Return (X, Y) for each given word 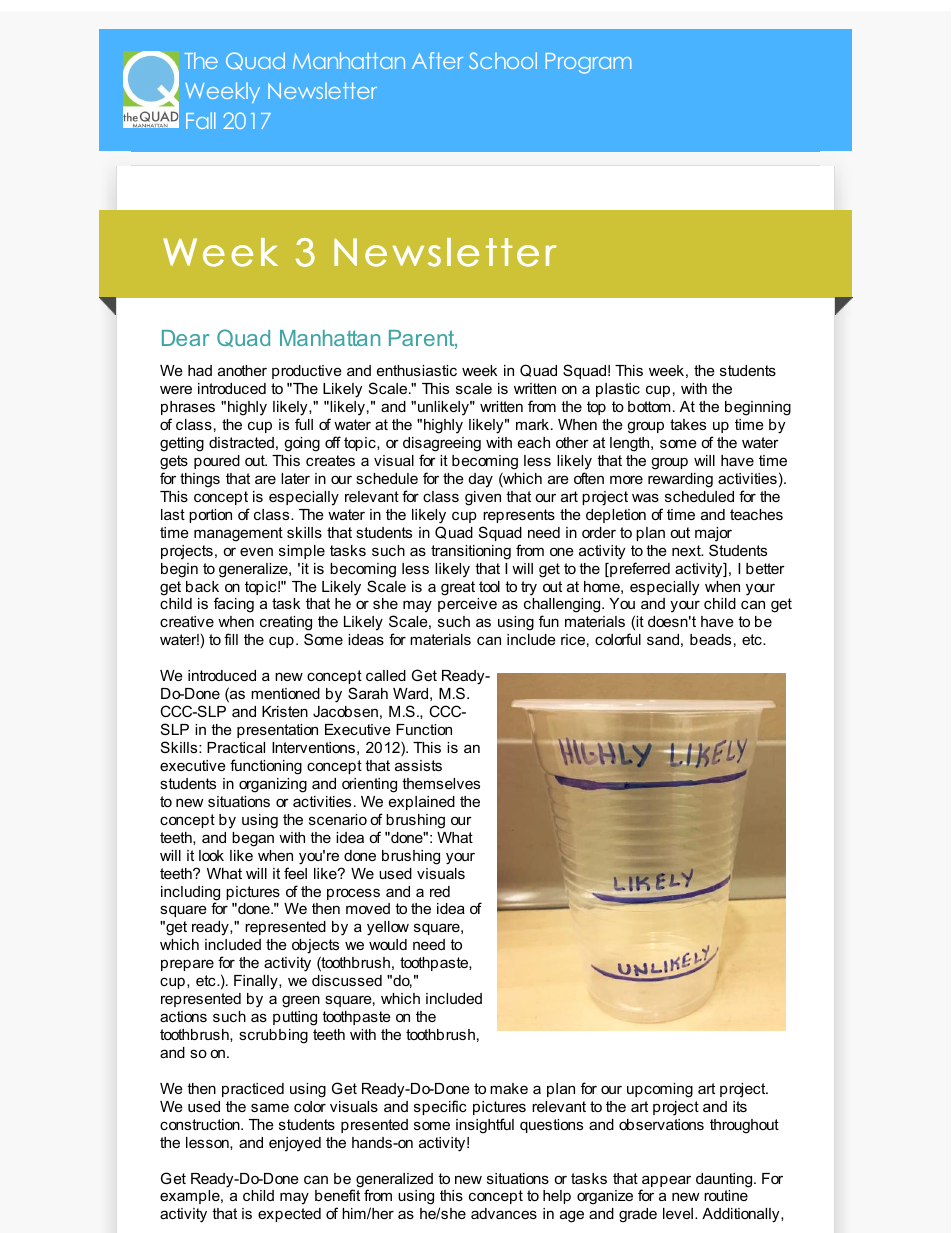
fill (231, 639)
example (191, 1197)
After (437, 60)
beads (710, 639)
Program (588, 63)
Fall (200, 120)
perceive (467, 605)
